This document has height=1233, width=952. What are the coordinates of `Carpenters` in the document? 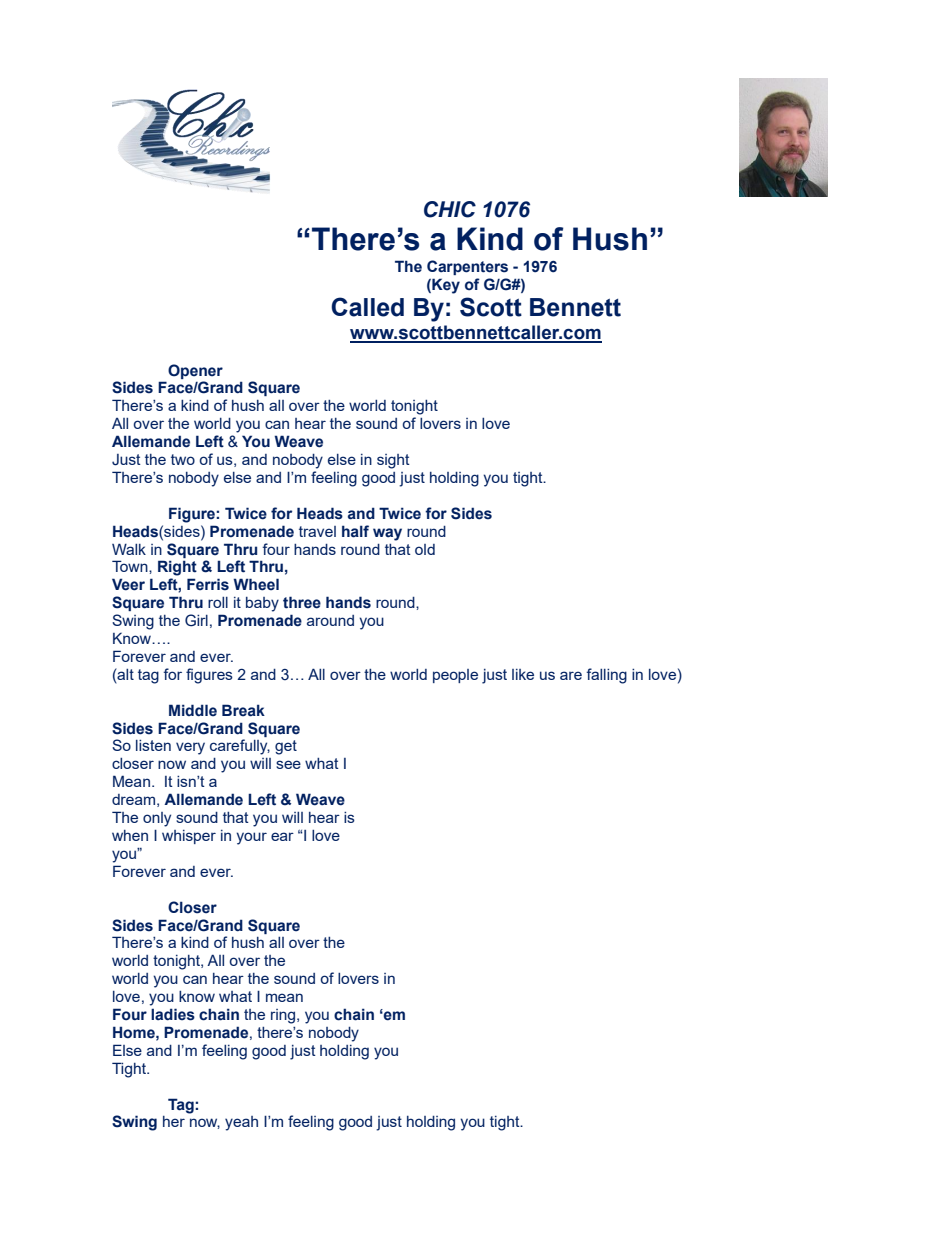 It's located at (467, 267).
